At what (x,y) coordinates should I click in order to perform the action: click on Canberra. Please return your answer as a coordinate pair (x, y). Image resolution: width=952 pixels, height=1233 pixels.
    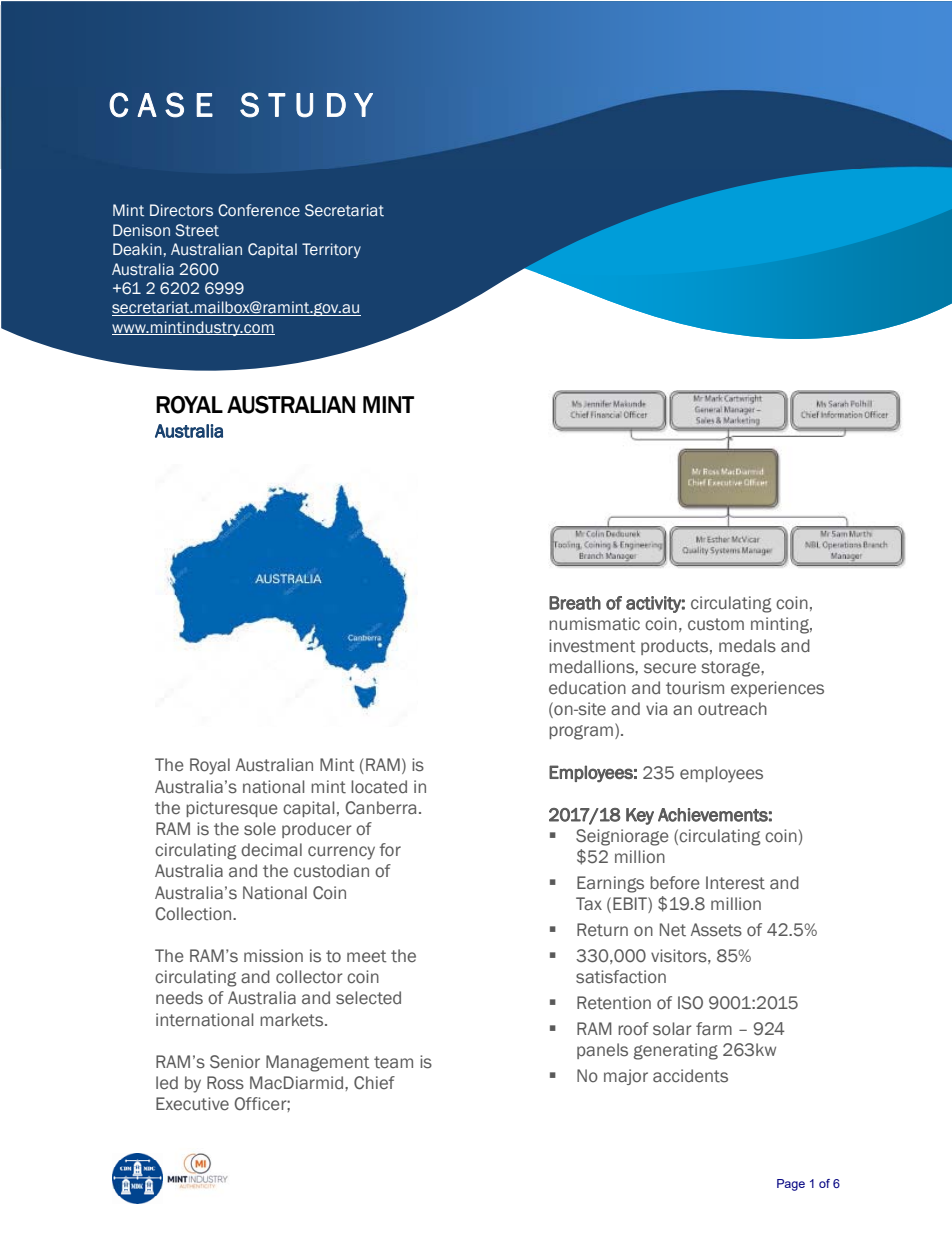
    Looking at the image, I should click on (381, 808).
